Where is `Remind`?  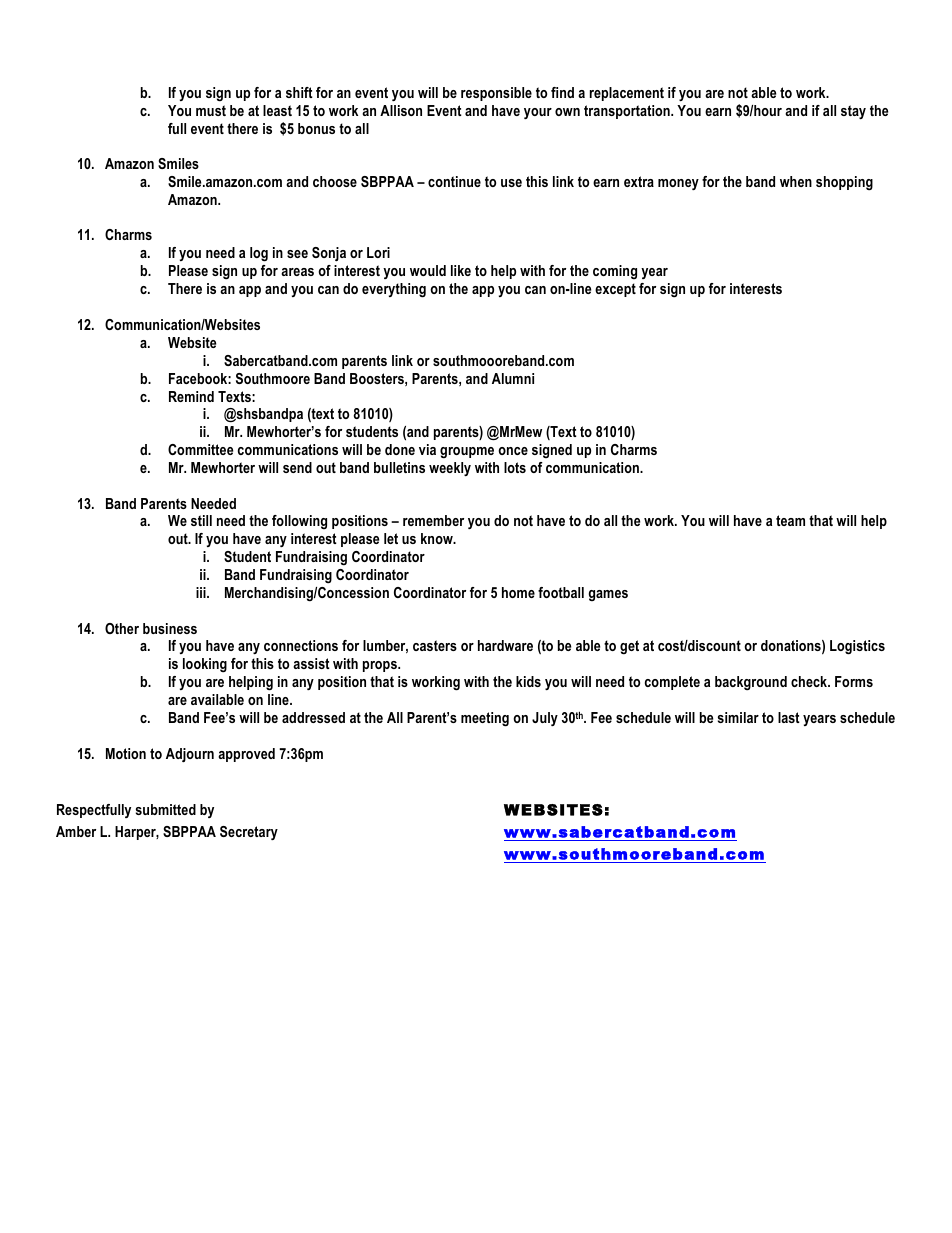 Remind is located at coordinates (191, 396).
